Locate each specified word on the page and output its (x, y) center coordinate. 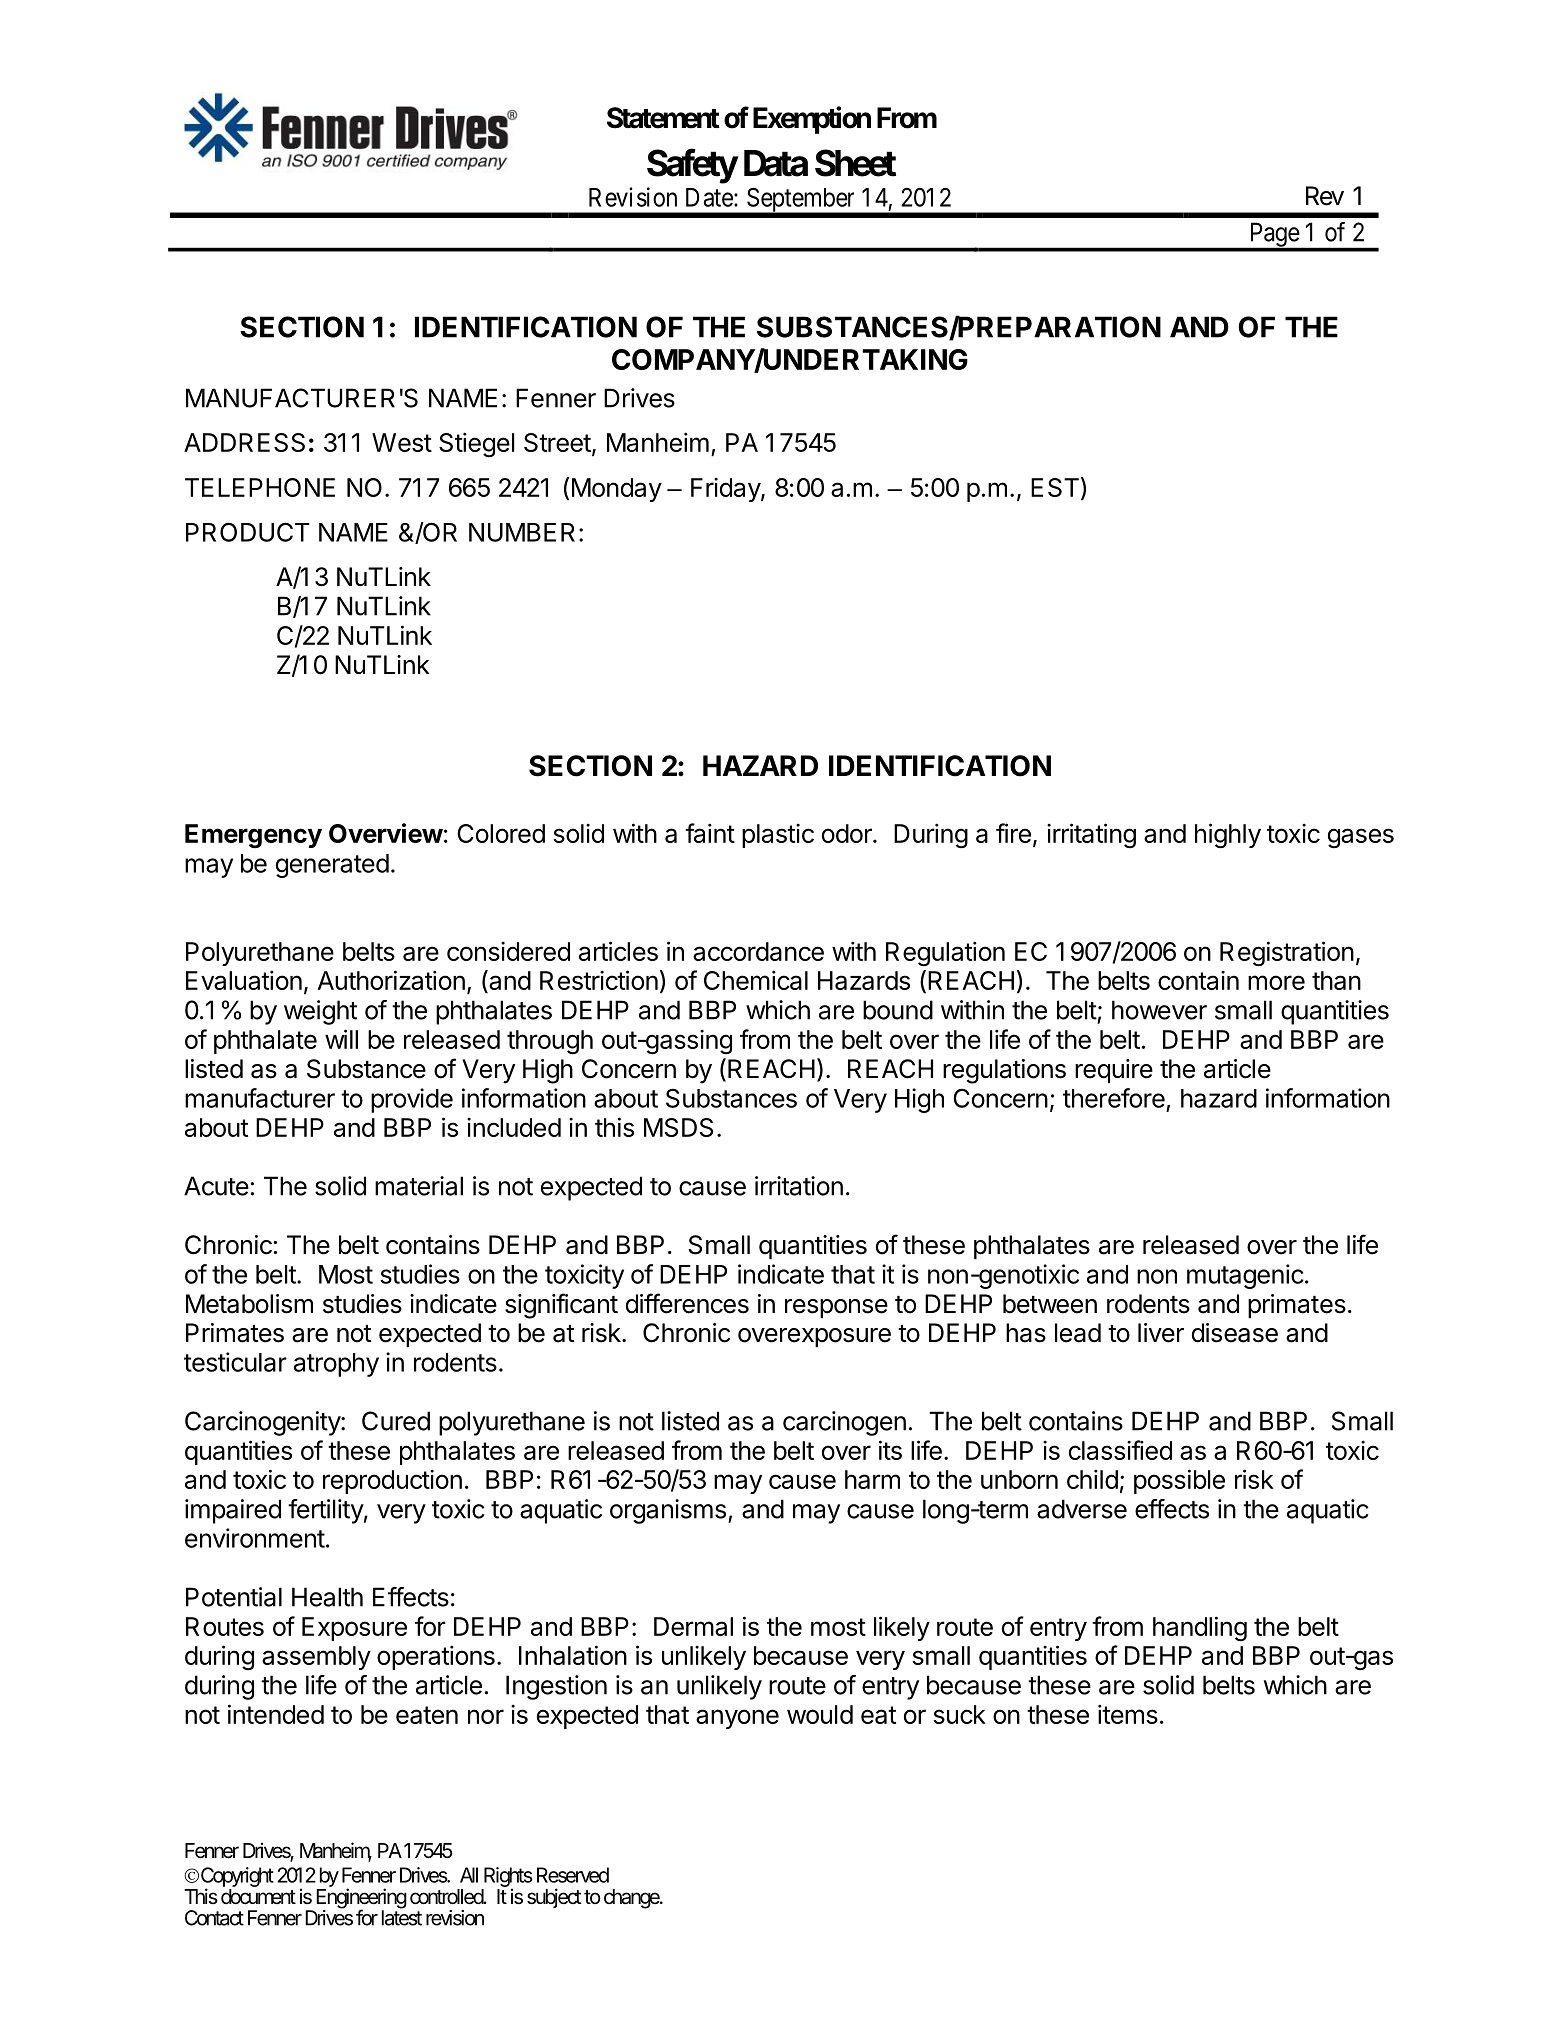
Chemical (756, 980)
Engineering (361, 1899)
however (1159, 1010)
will (341, 1039)
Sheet (855, 163)
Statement (663, 118)
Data (776, 163)
